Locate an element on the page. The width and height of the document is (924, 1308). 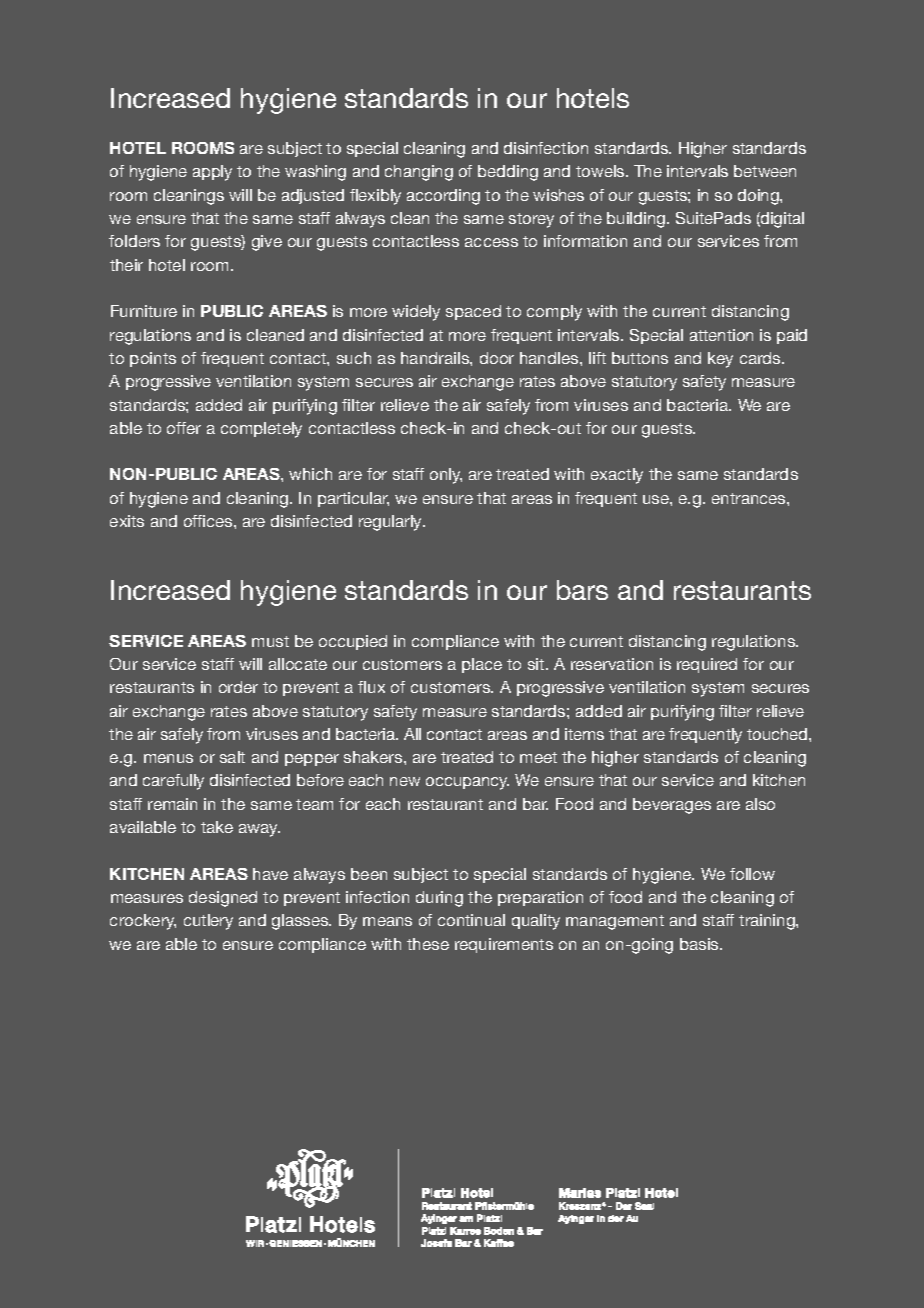
points is located at coordinates (153, 359).
